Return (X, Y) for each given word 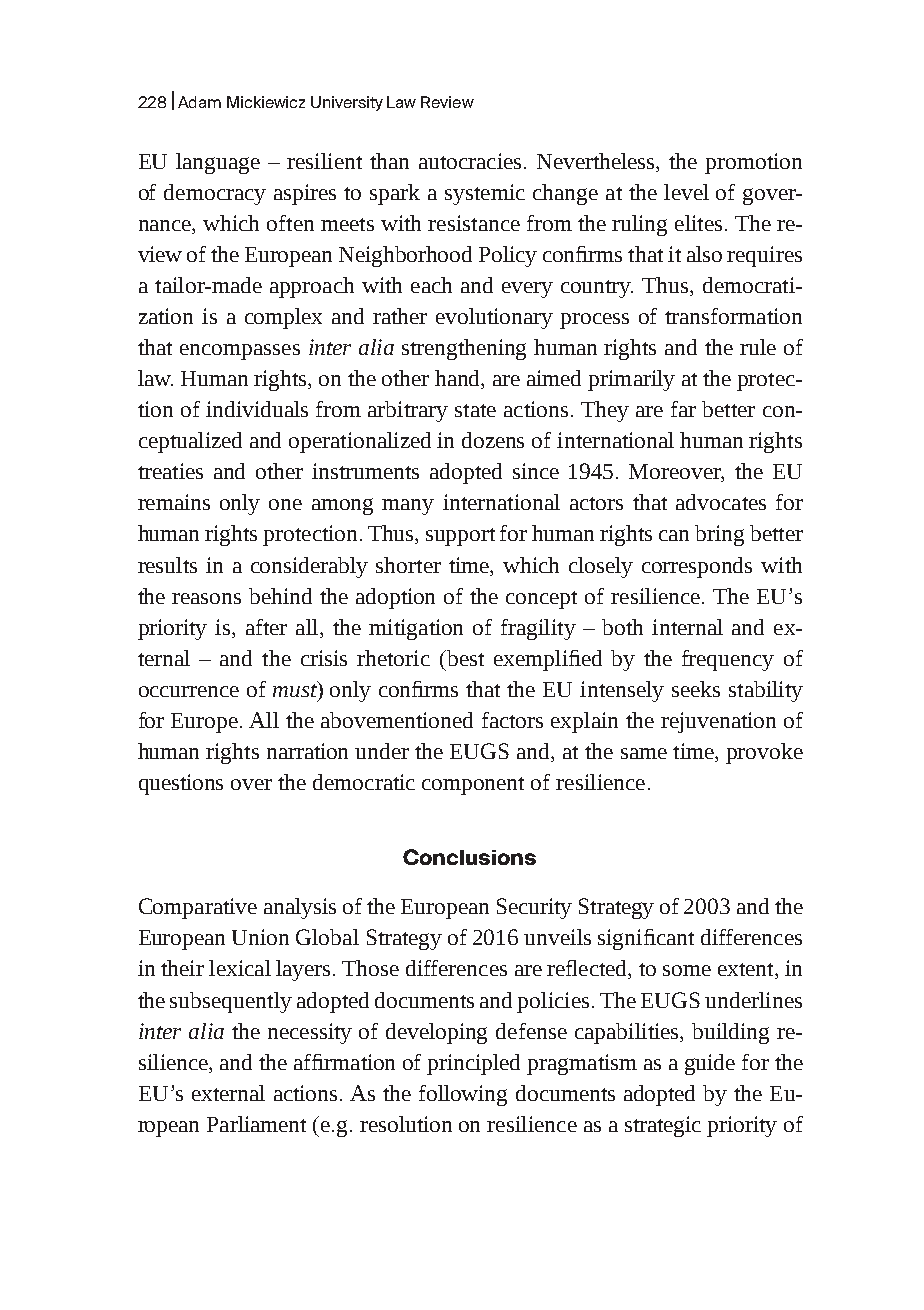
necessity (310, 1033)
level (686, 192)
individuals (257, 409)
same (644, 753)
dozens (493, 440)
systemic (485, 194)
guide (710, 1064)
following (463, 1095)
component (473, 786)
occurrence (189, 691)
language (218, 163)
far (683, 409)
